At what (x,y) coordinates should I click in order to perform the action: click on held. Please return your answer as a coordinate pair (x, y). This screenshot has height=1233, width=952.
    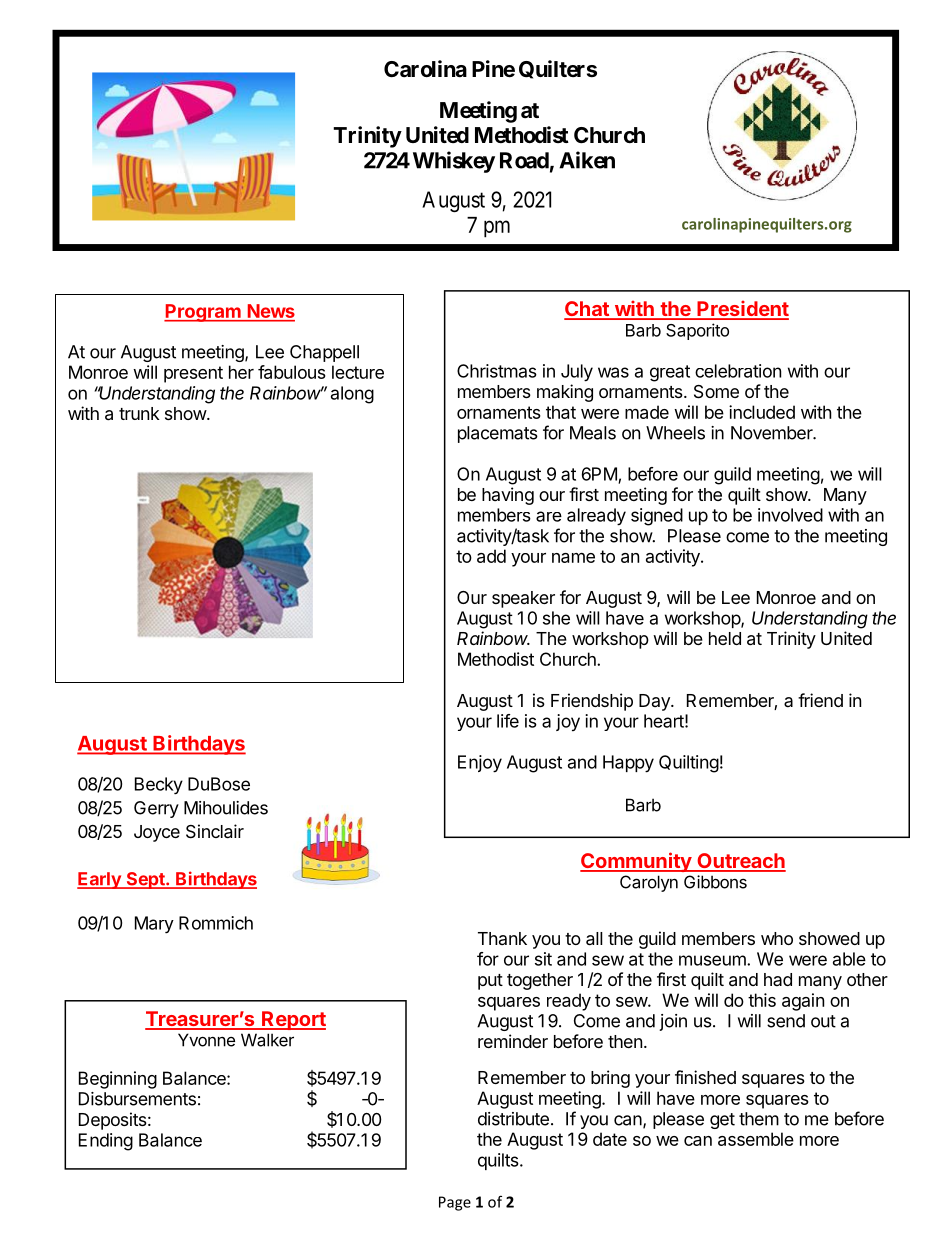
    Looking at the image, I should click on (725, 638).
